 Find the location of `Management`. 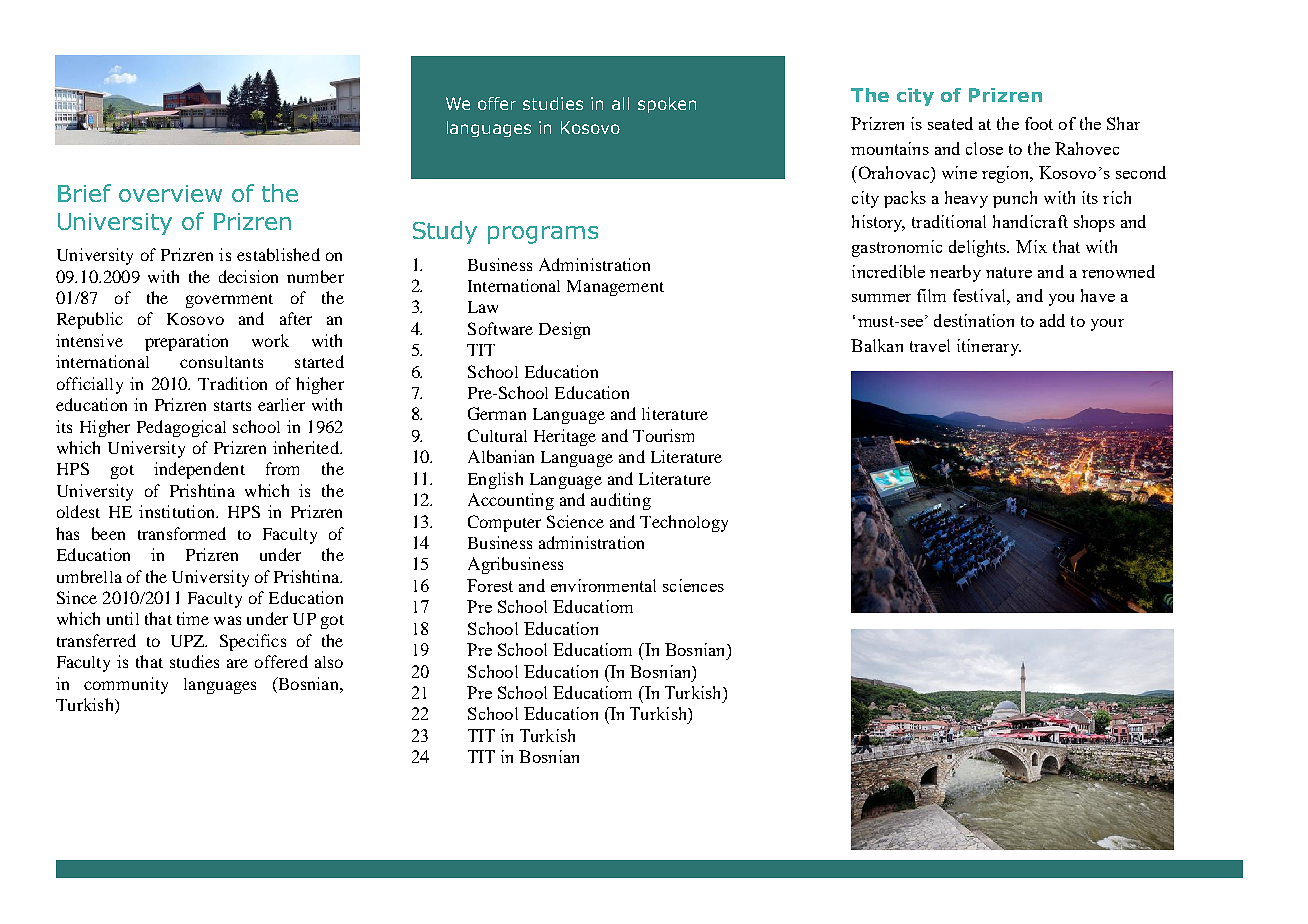

Management is located at coordinates (615, 288).
